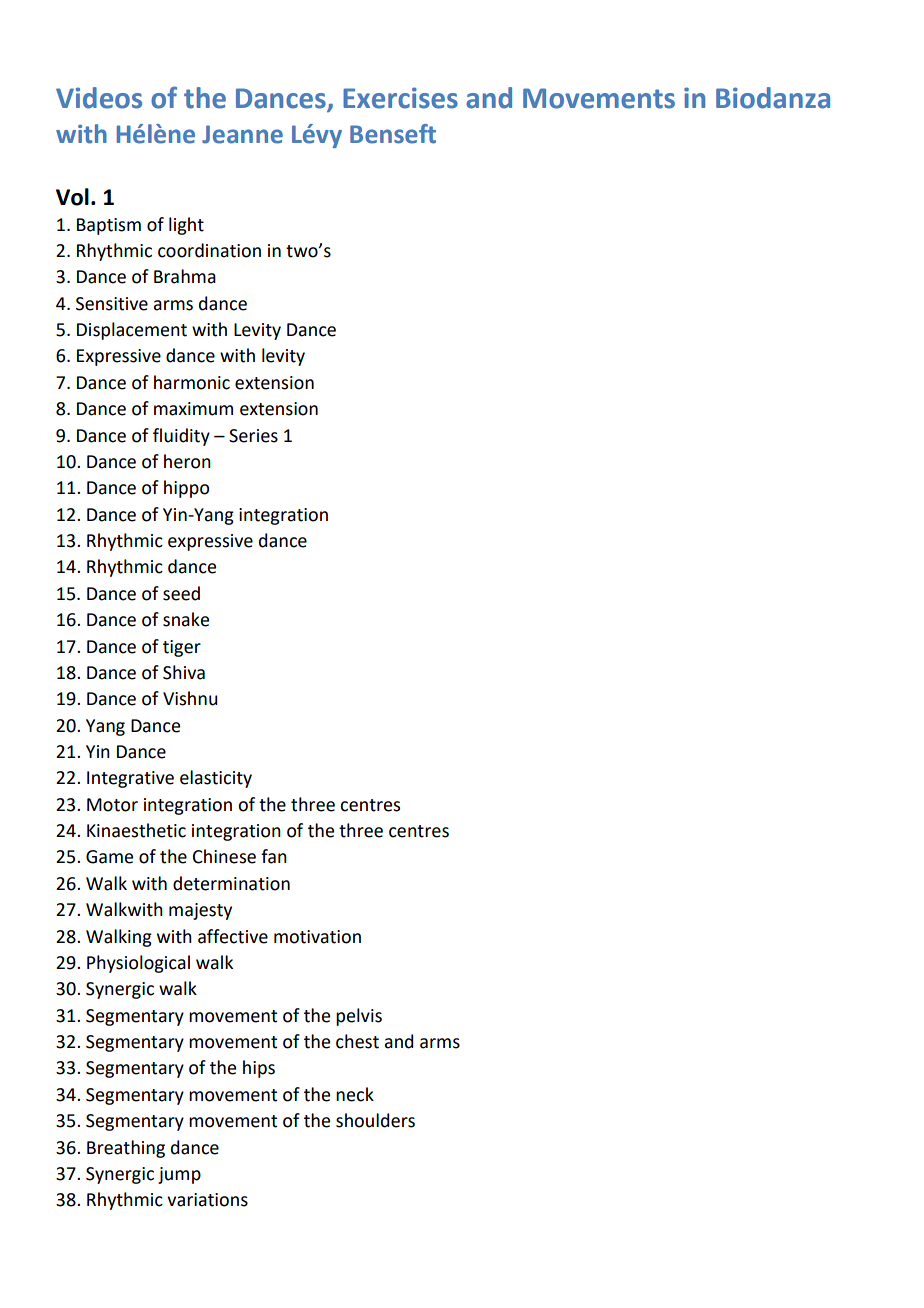 The image size is (924, 1308). What do you see at coordinates (99, 98) in the screenshot?
I see `Videos` at bounding box center [99, 98].
